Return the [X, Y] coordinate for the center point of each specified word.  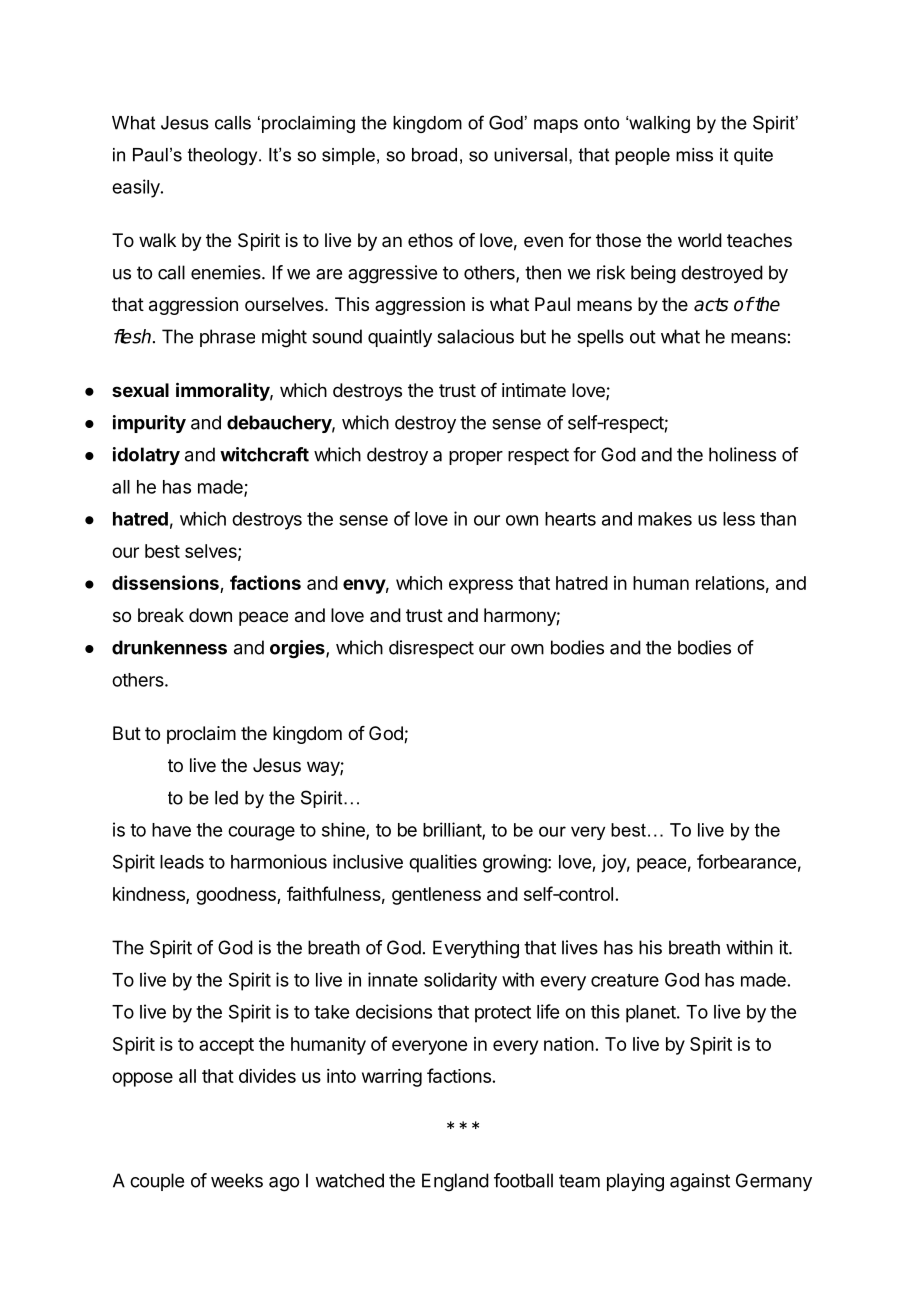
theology [224, 156]
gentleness [436, 896]
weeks [237, 1180]
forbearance [746, 861]
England [455, 1182]
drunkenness [169, 647]
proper [476, 458]
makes [665, 519]
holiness [742, 454]
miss [694, 155]
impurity [149, 424]
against [700, 1182]
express [481, 586]
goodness [237, 896]
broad [434, 155]
